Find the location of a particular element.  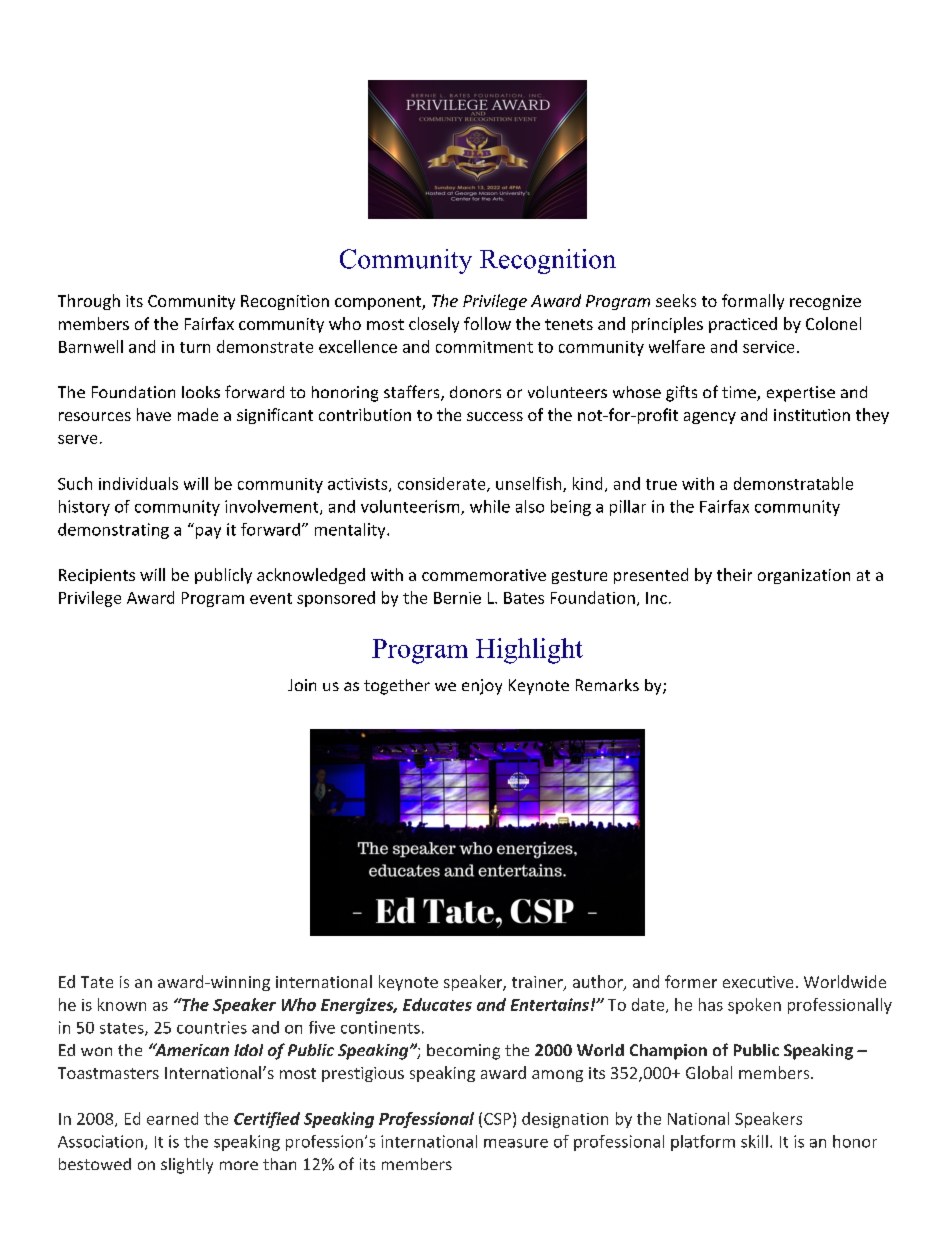

turn is located at coordinates (195, 347).
